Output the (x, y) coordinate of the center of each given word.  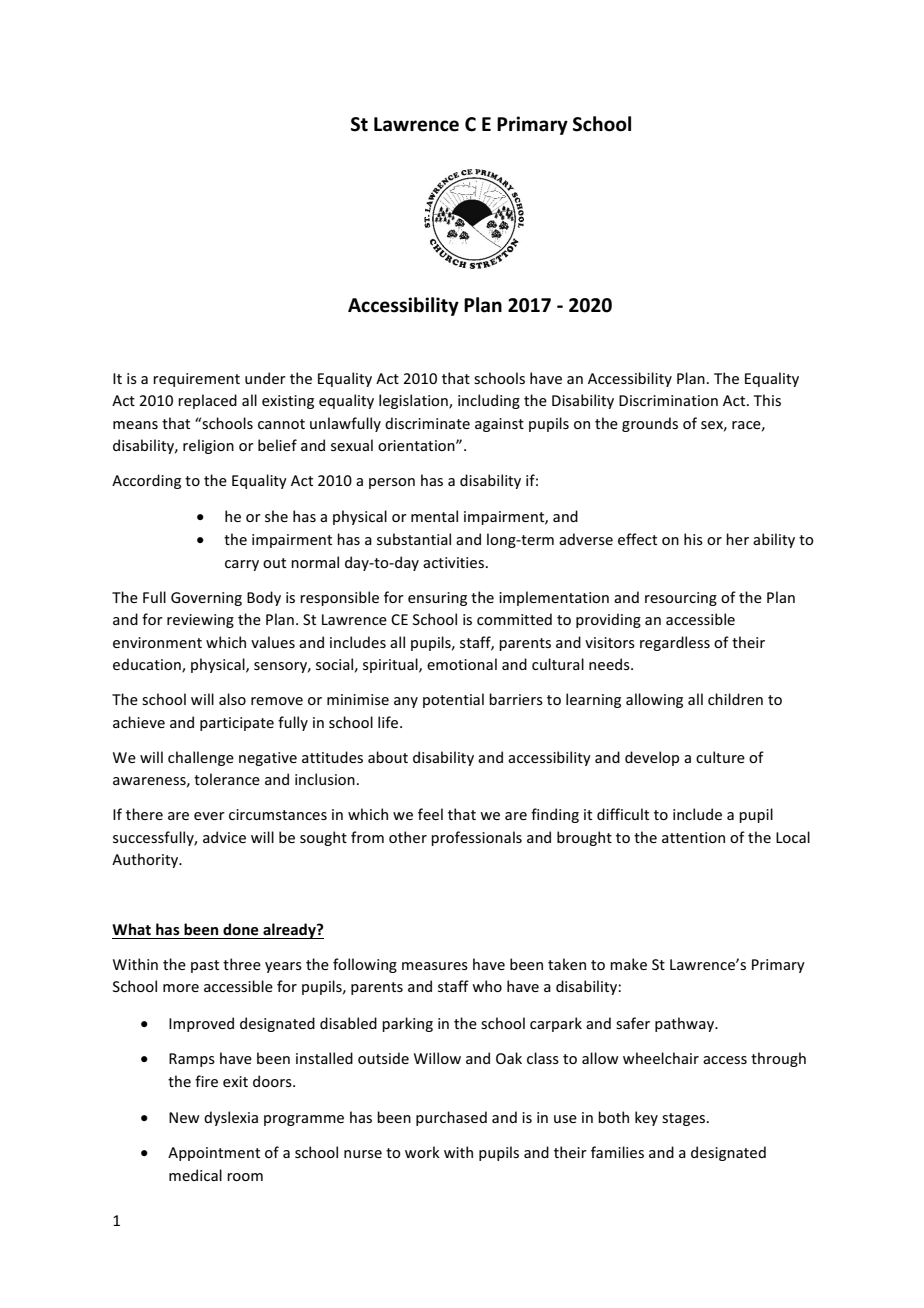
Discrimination (668, 400)
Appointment (214, 1154)
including (489, 401)
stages (685, 1119)
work (422, 1152)
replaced (207, 401)
